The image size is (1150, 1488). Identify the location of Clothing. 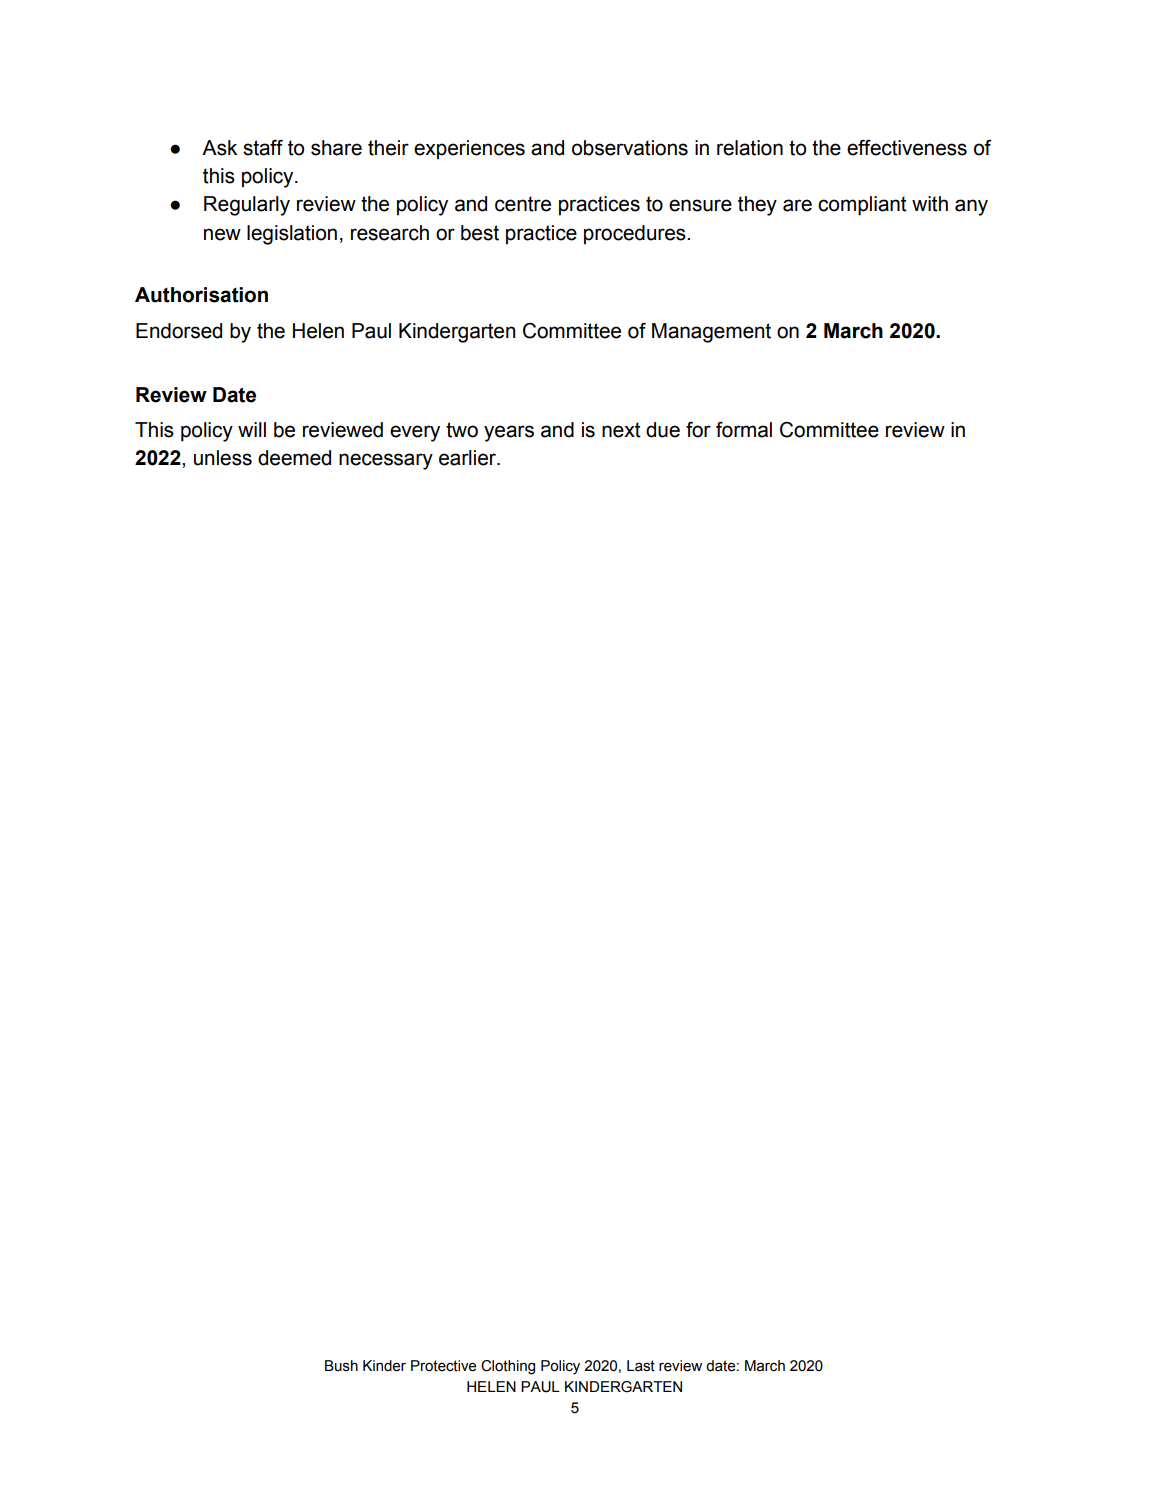
(508, 1367).
